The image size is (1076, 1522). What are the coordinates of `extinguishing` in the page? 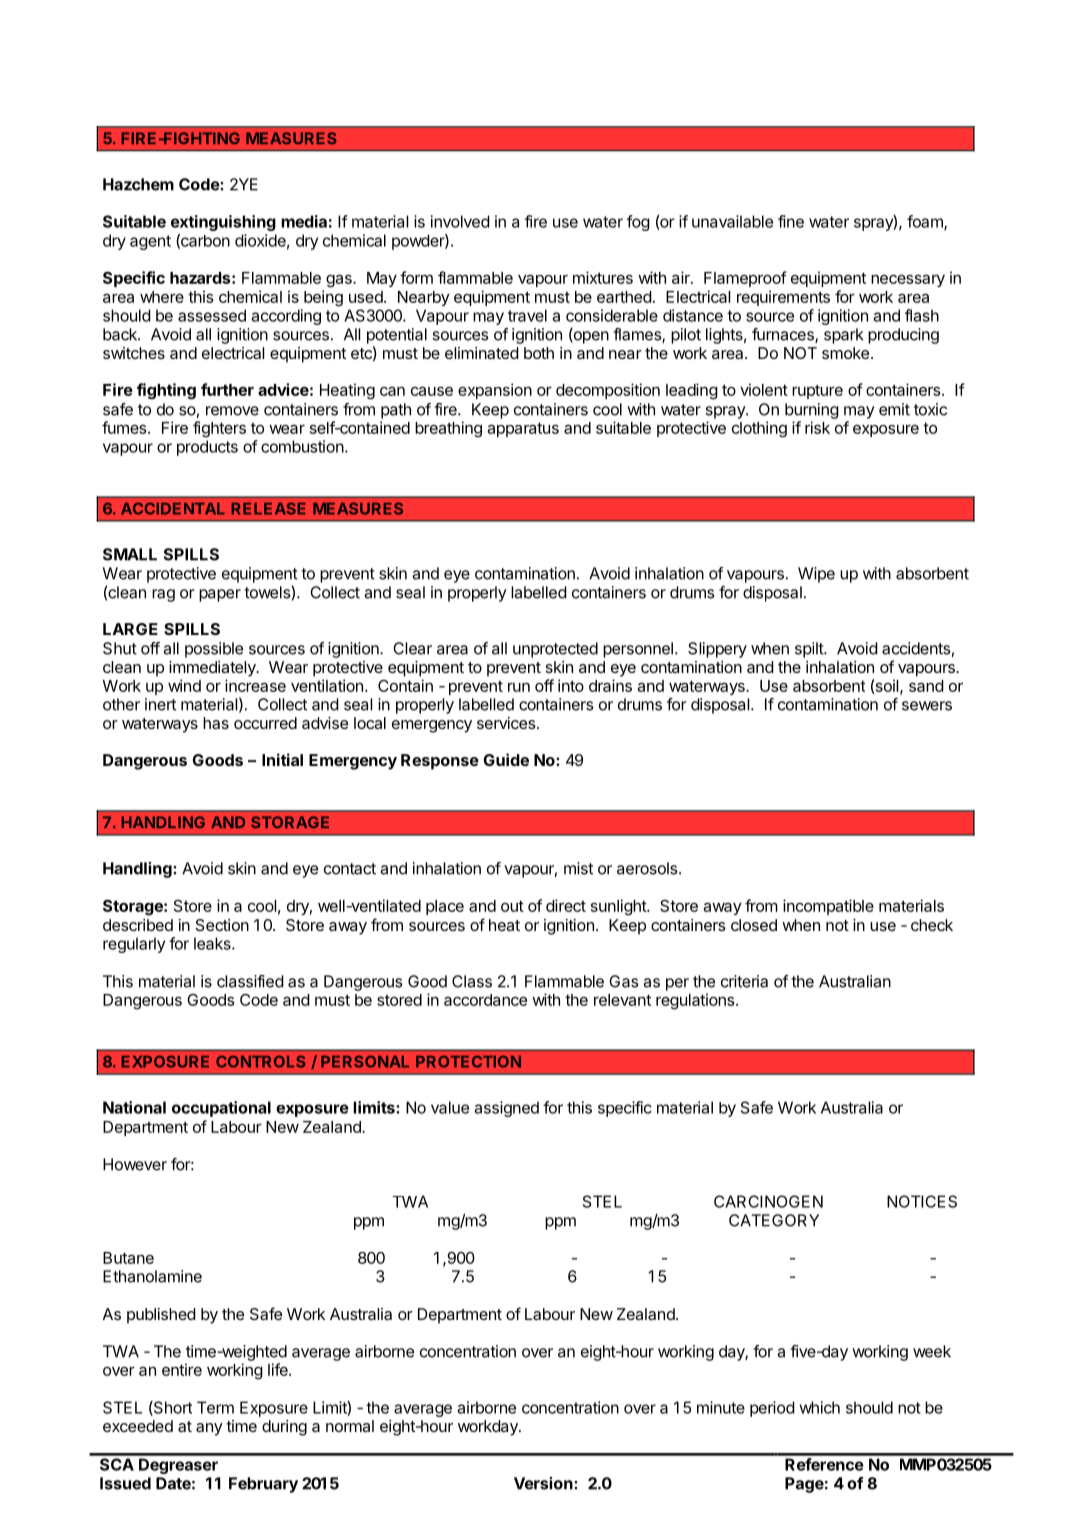 It's located at (223, 223).
